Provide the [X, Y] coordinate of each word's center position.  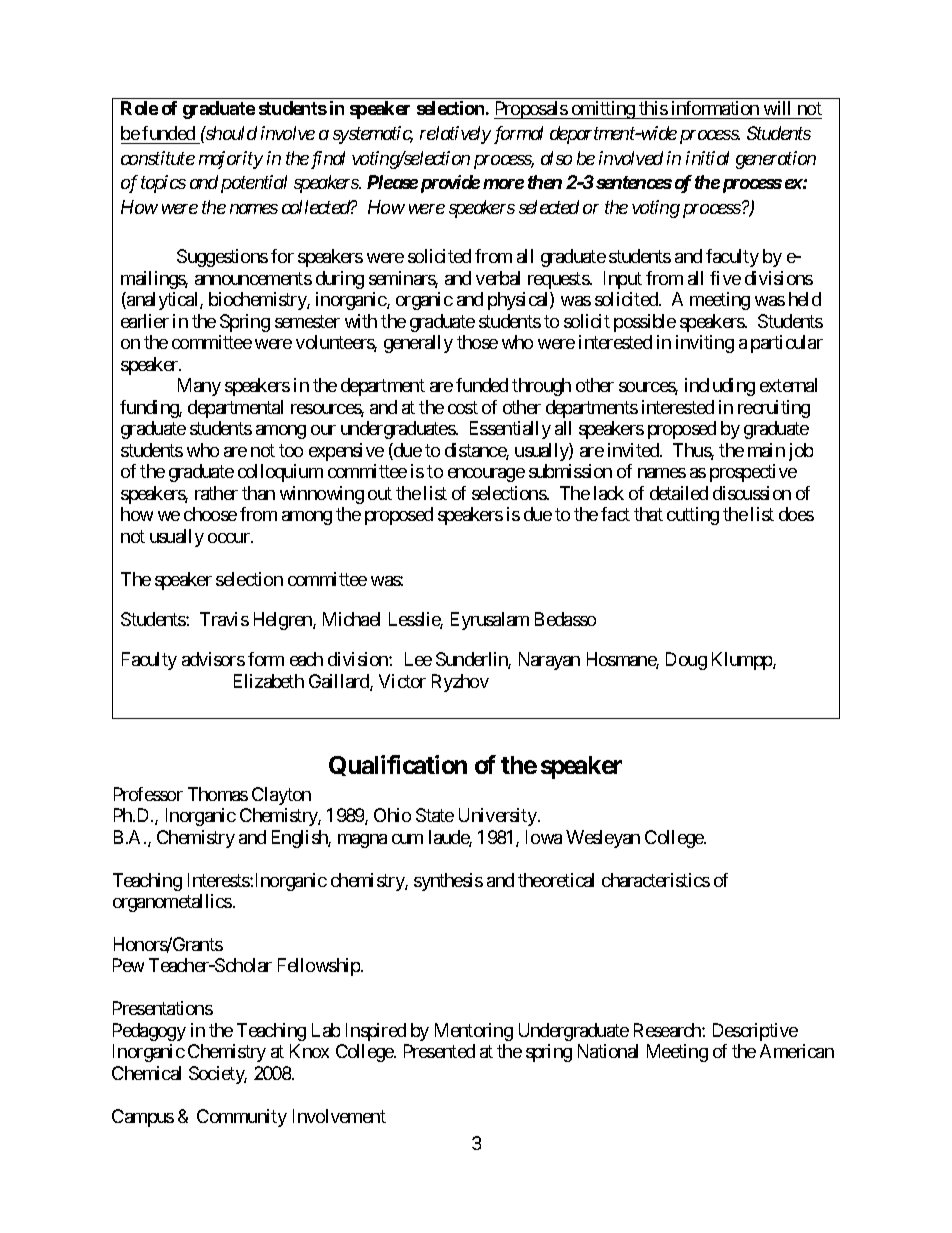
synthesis [448, 882]
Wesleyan [603, 839]
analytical [163, 301]
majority [231, 160]
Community [242, 1118]
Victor [402, 681]
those [477, 342]
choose [210, 514]
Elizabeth [269, 681]
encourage [486, 475]
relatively [455, 135]
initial [707, 158]
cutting [693, 516]
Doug [686, 661]
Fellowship [320, 967]
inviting [705, 344]
